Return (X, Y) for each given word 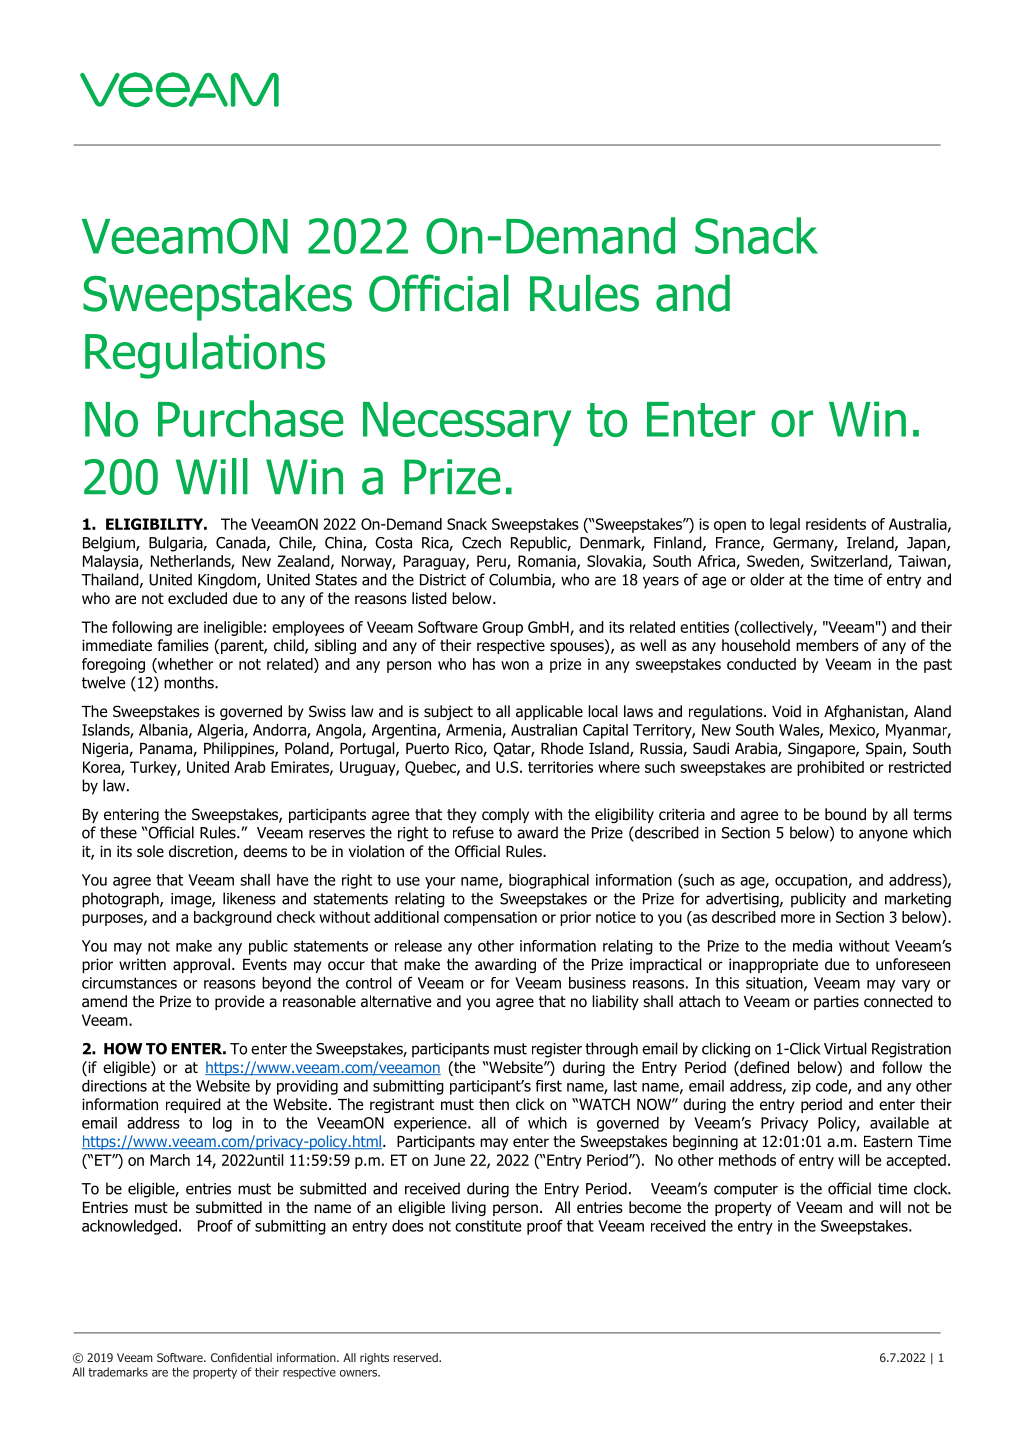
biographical (549, 881)
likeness (249, 898)
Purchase (251, 418)
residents (836, 524)
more (798, 918)
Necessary (467, 424)
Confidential (241, 1357)
